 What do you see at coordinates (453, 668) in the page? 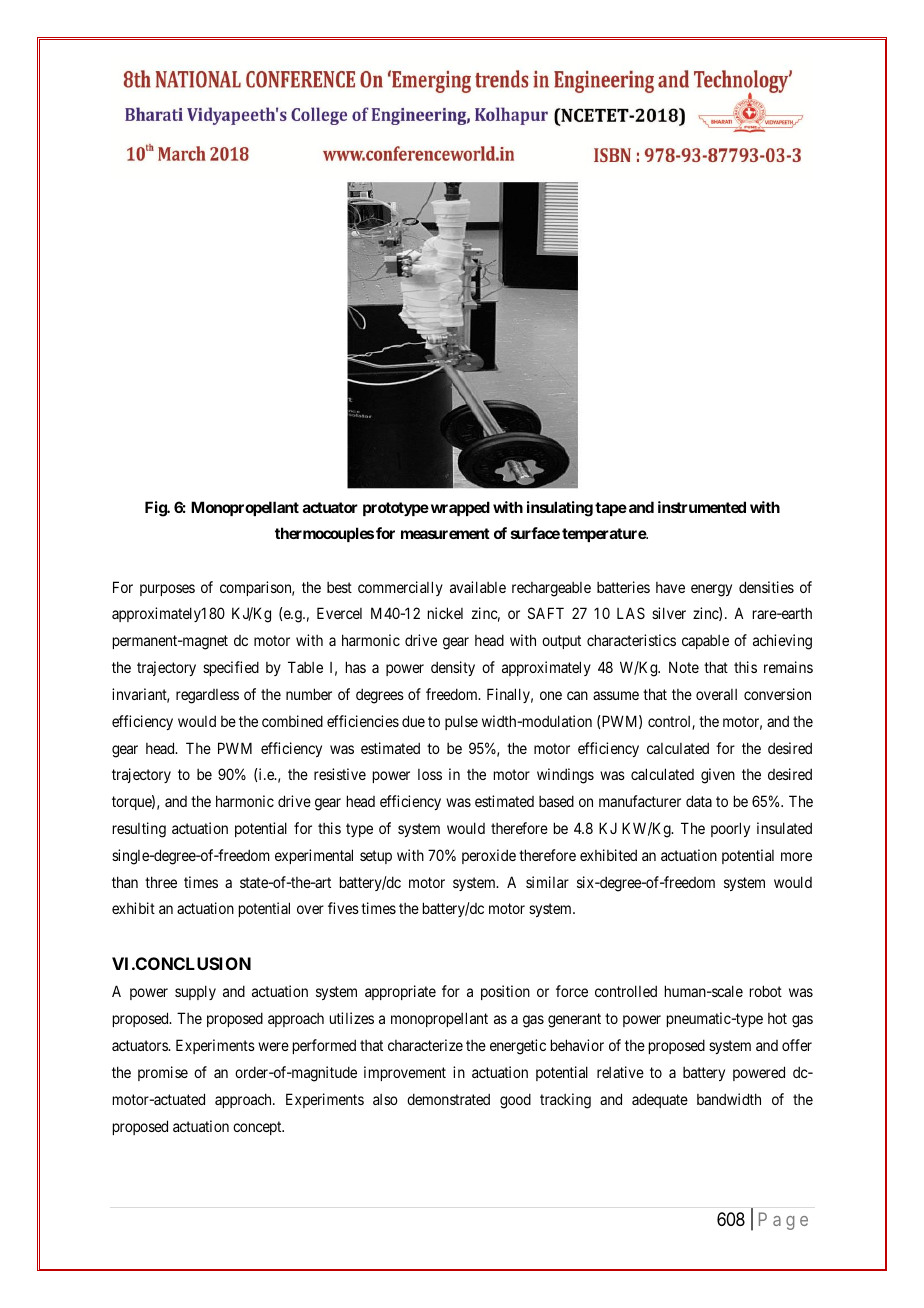
I see `density` at bounding box center [453, 668].
